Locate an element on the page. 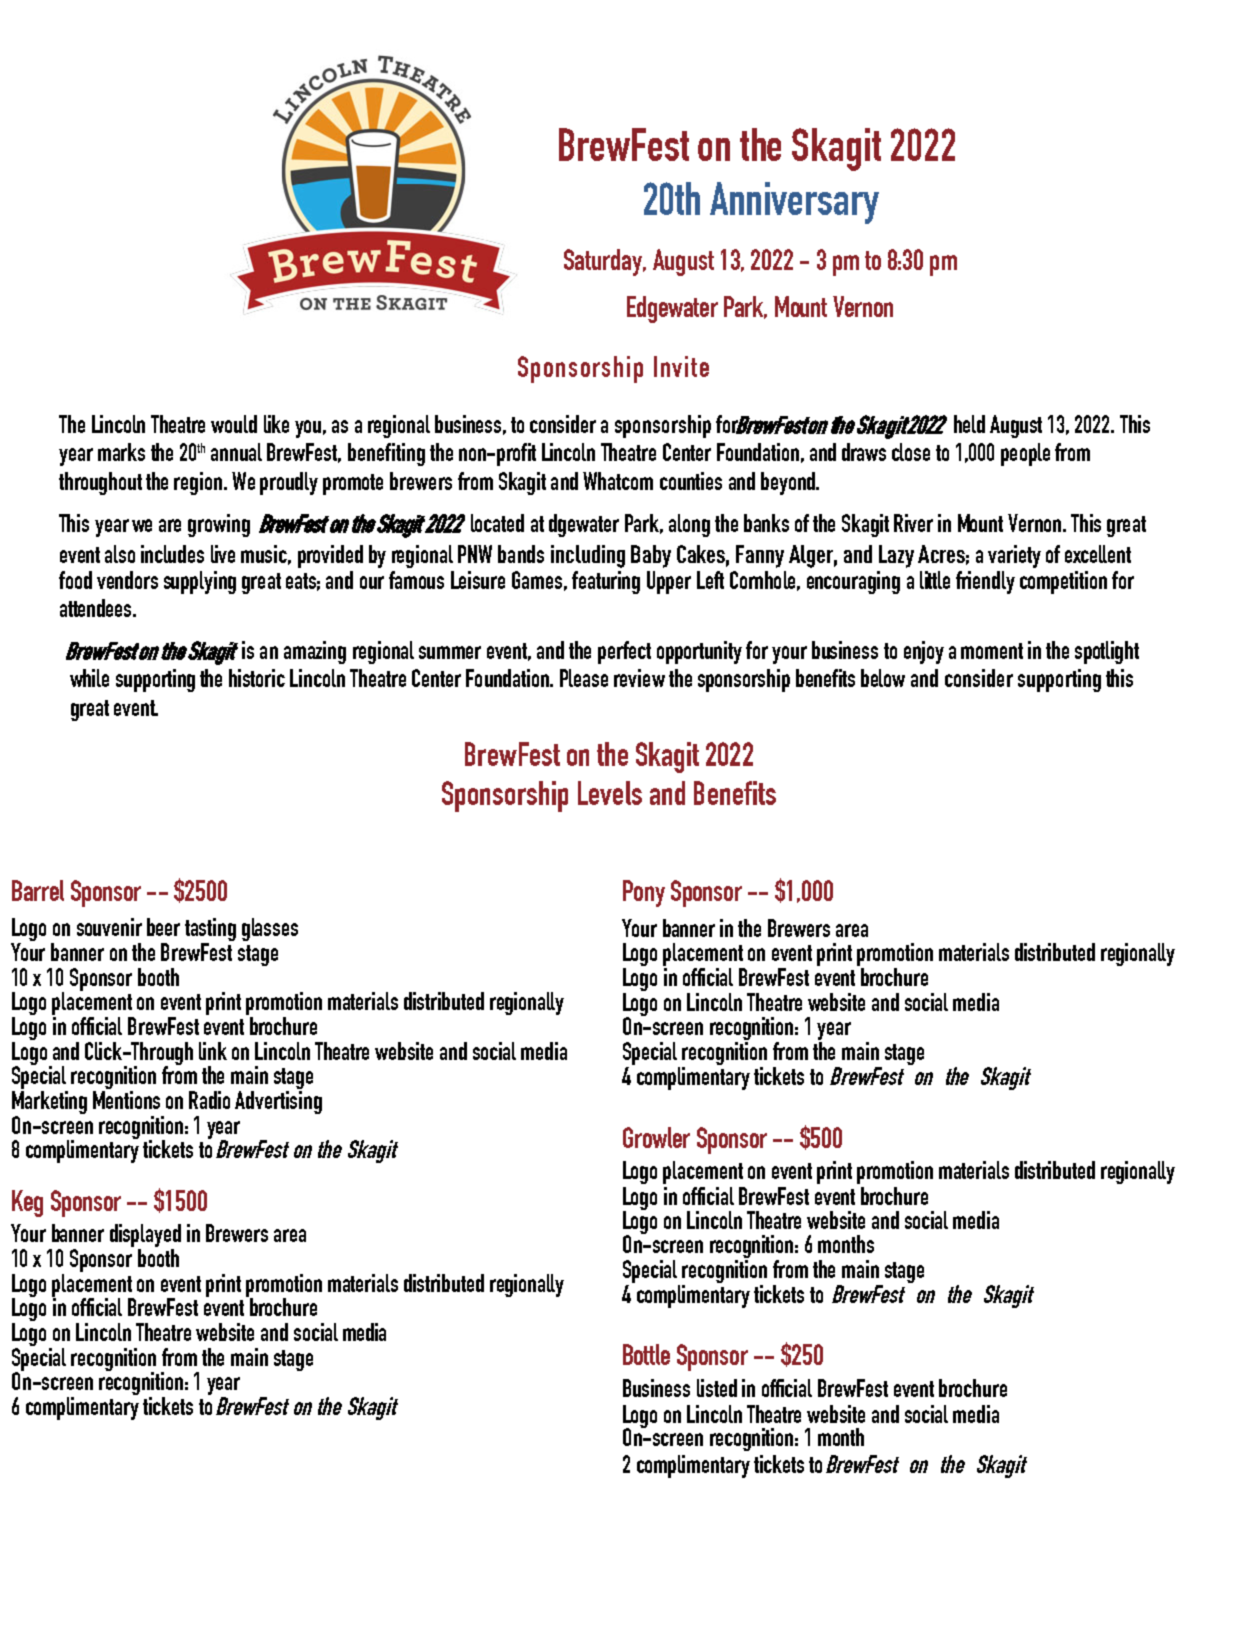 The width and height of the document is (1259, 1629). growing is located at coordinates (219, 525).
